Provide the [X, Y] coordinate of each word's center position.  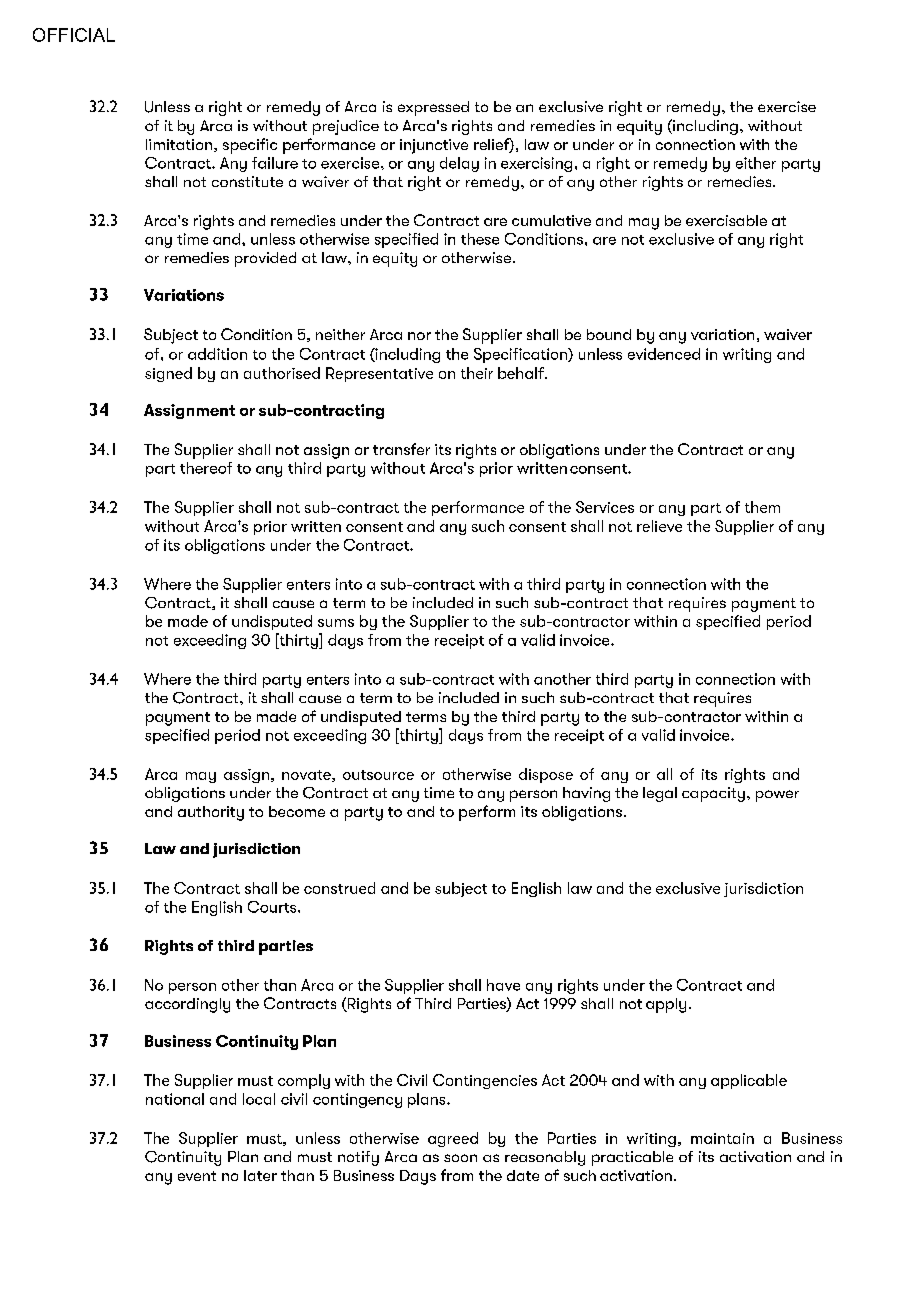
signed [168, 374]
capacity [713, 794]
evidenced [664, 354]
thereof [206, 468]
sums [336, 623]
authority [211, 813]
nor [419, 336]
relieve [659, 526]
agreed [453, 1139]
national [175, 1099]
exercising [536, 164]
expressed [433, 108]
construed [339, 888]
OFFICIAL [74, 35]
